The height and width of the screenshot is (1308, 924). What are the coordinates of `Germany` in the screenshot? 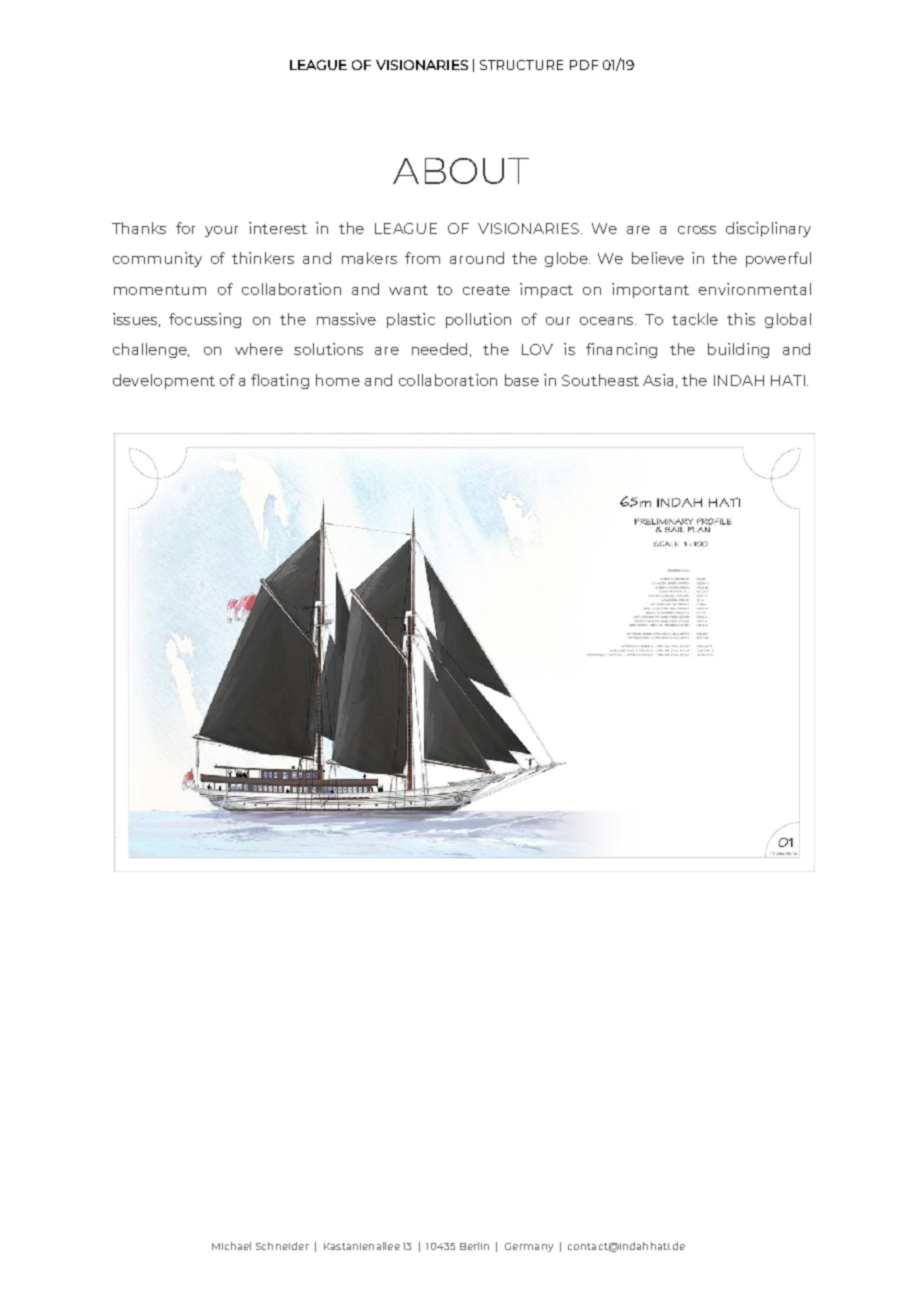 It's located at (529, 1247).
